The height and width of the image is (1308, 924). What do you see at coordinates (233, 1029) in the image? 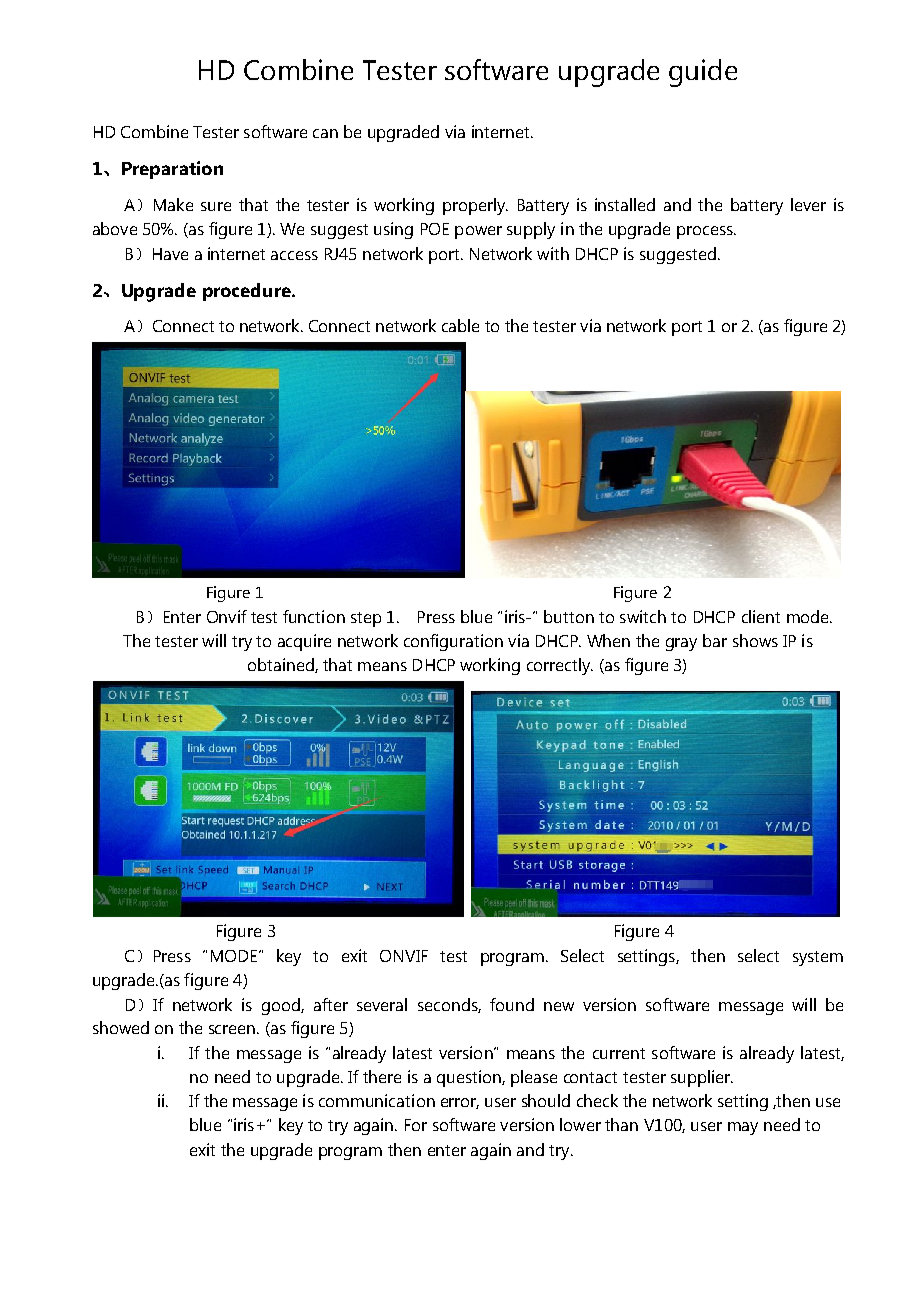
I see `screen` at bounding box center [233, 1029].
